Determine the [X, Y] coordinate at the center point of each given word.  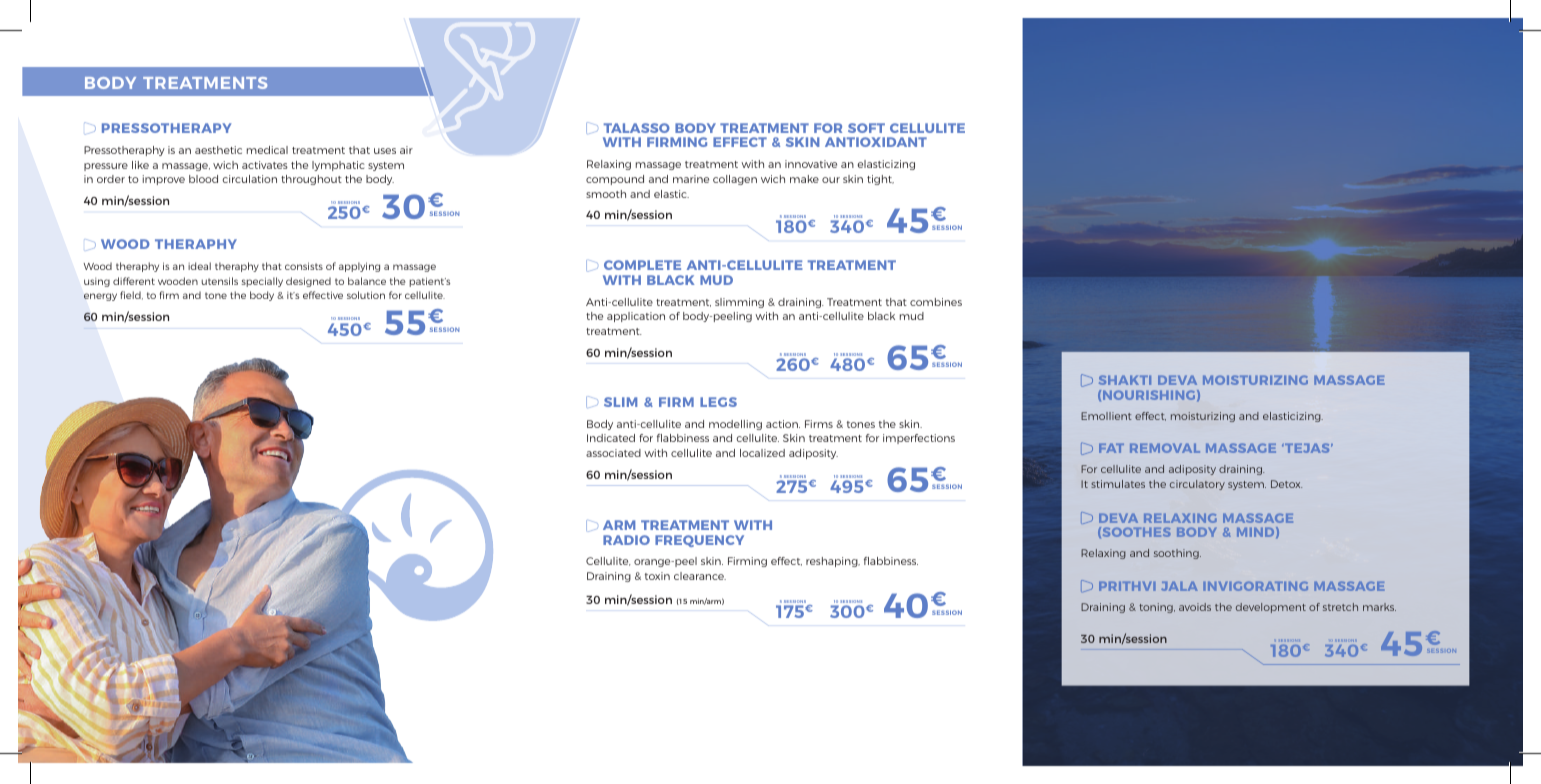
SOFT [866, 128]
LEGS [718, 402]
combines [936, 302]
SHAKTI [1125, 380]
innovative [811, 164]
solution [366, 295]
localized [762, 453]
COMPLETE [642, 265]
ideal [199, 266]
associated [613, 453]
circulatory [1197, 485]
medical [267, 150]
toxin [657, 576]
